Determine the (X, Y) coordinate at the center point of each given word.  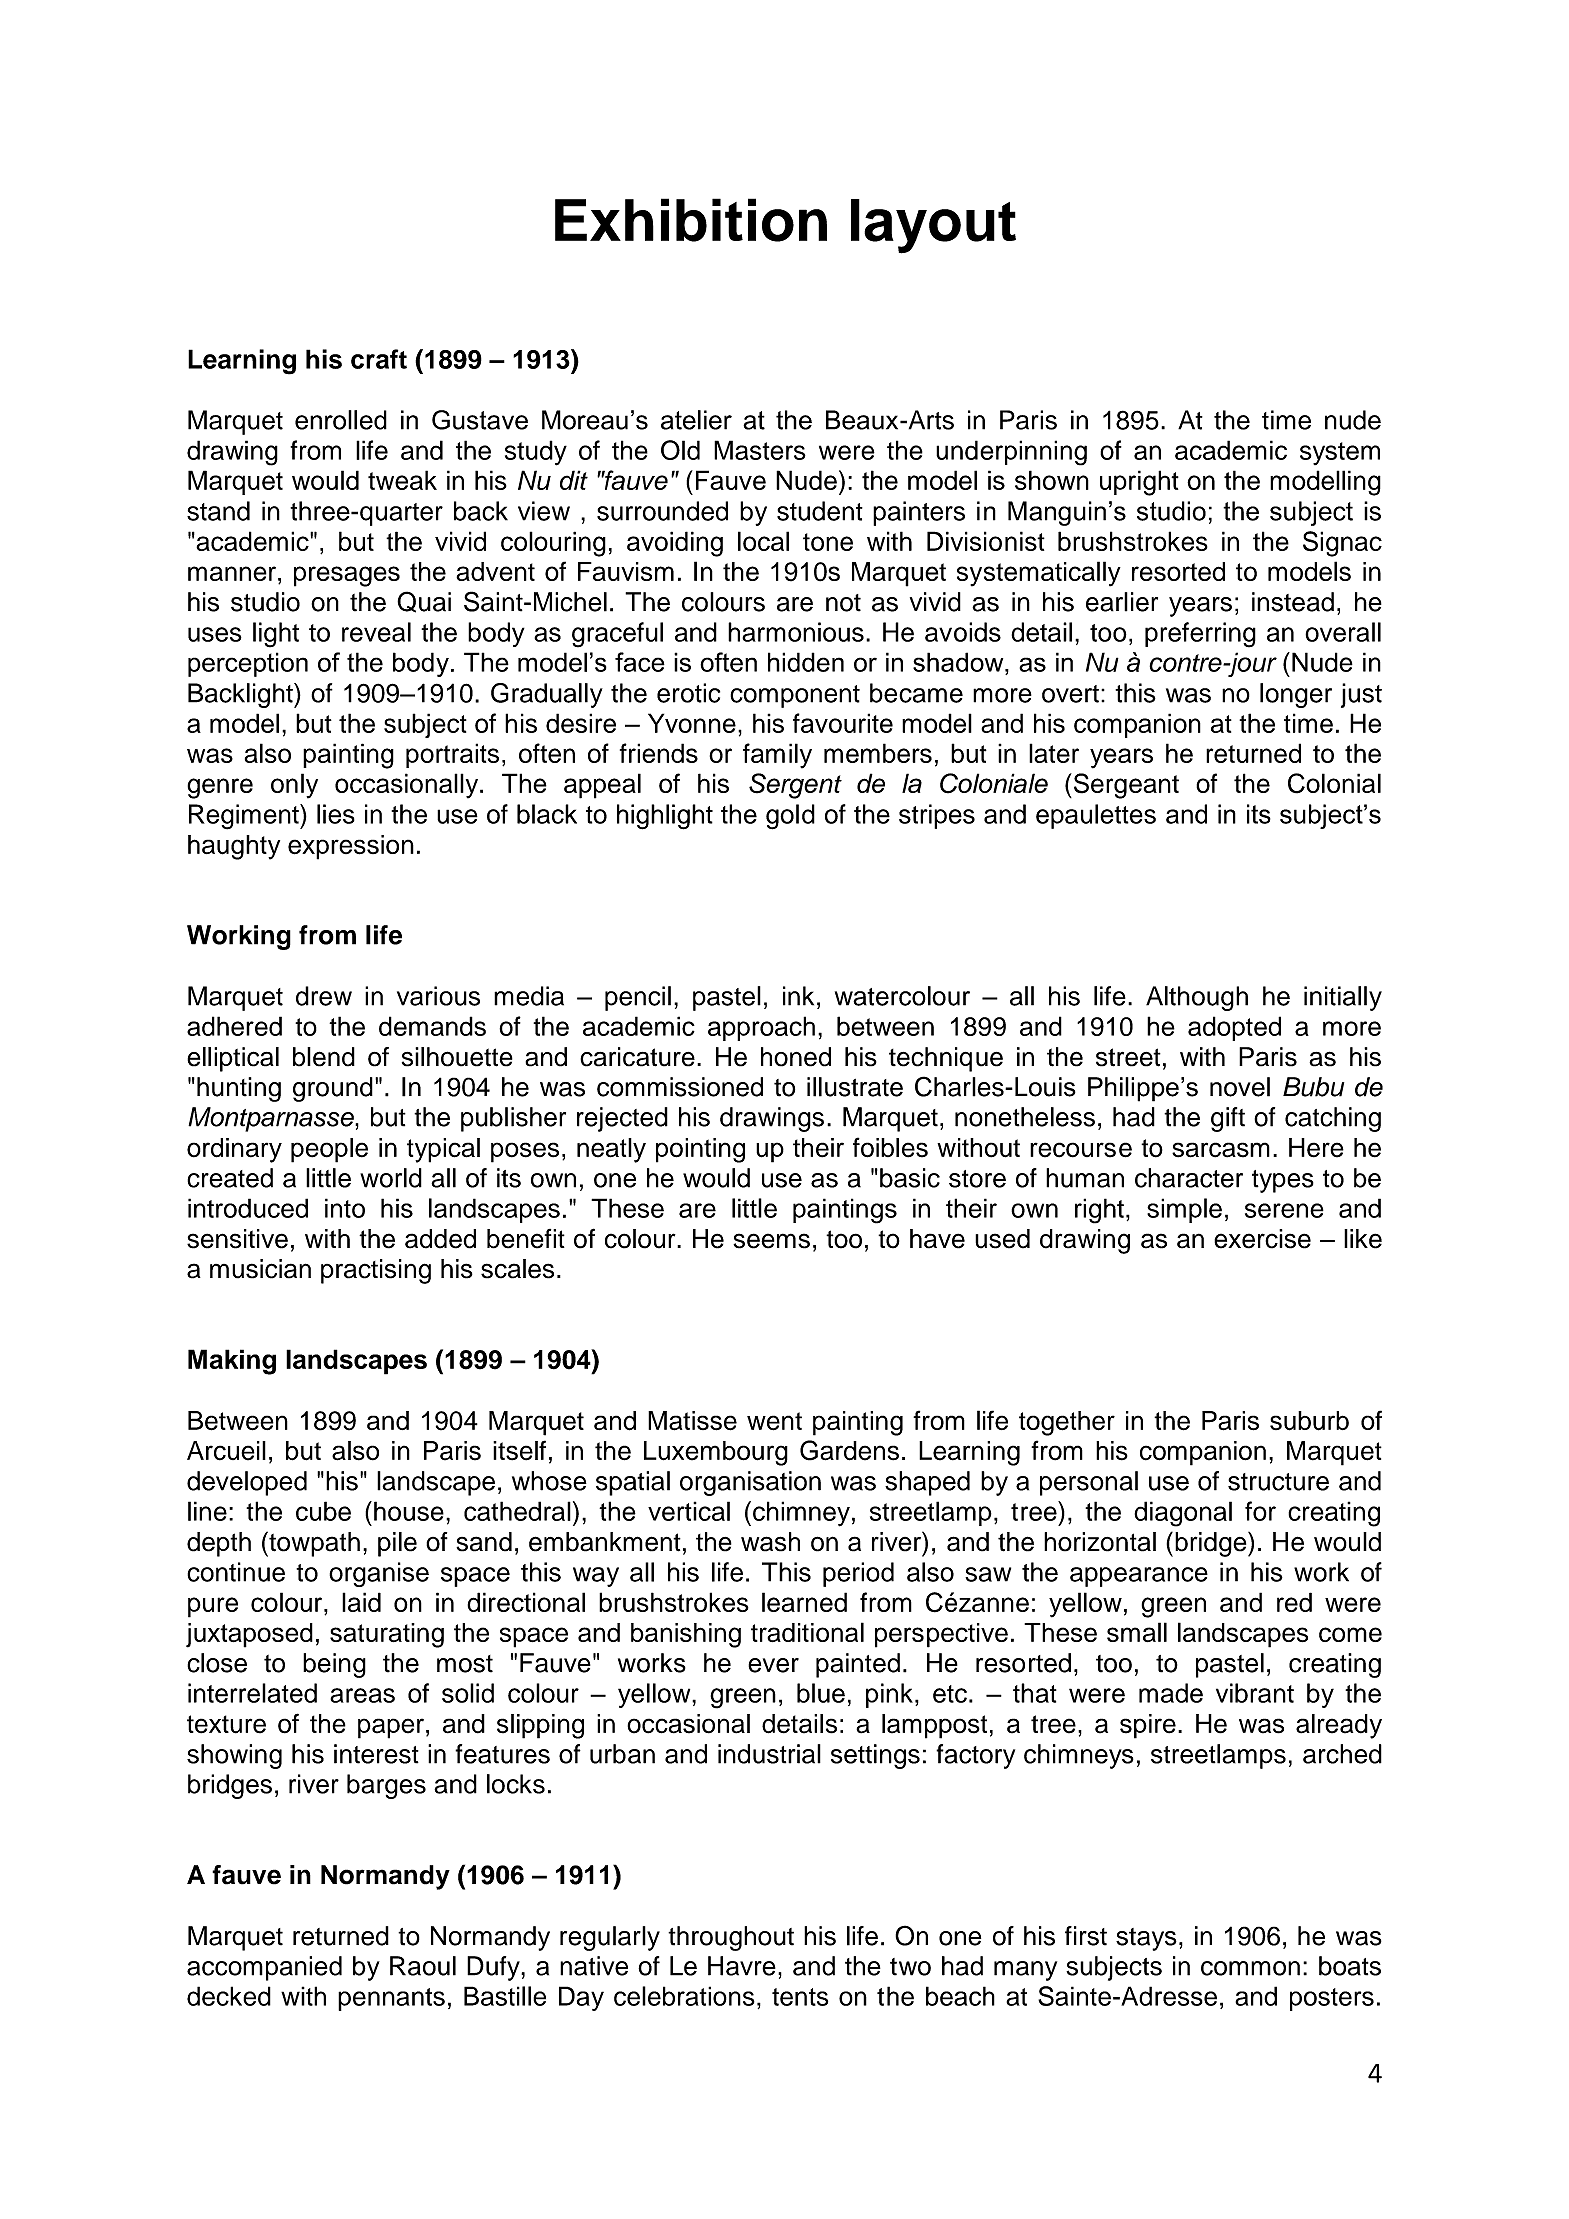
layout (933, 226)
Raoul (423, 1966)
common (1250, 1968)
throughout (731, 1938)
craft (379, 359)
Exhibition (691, 220)
